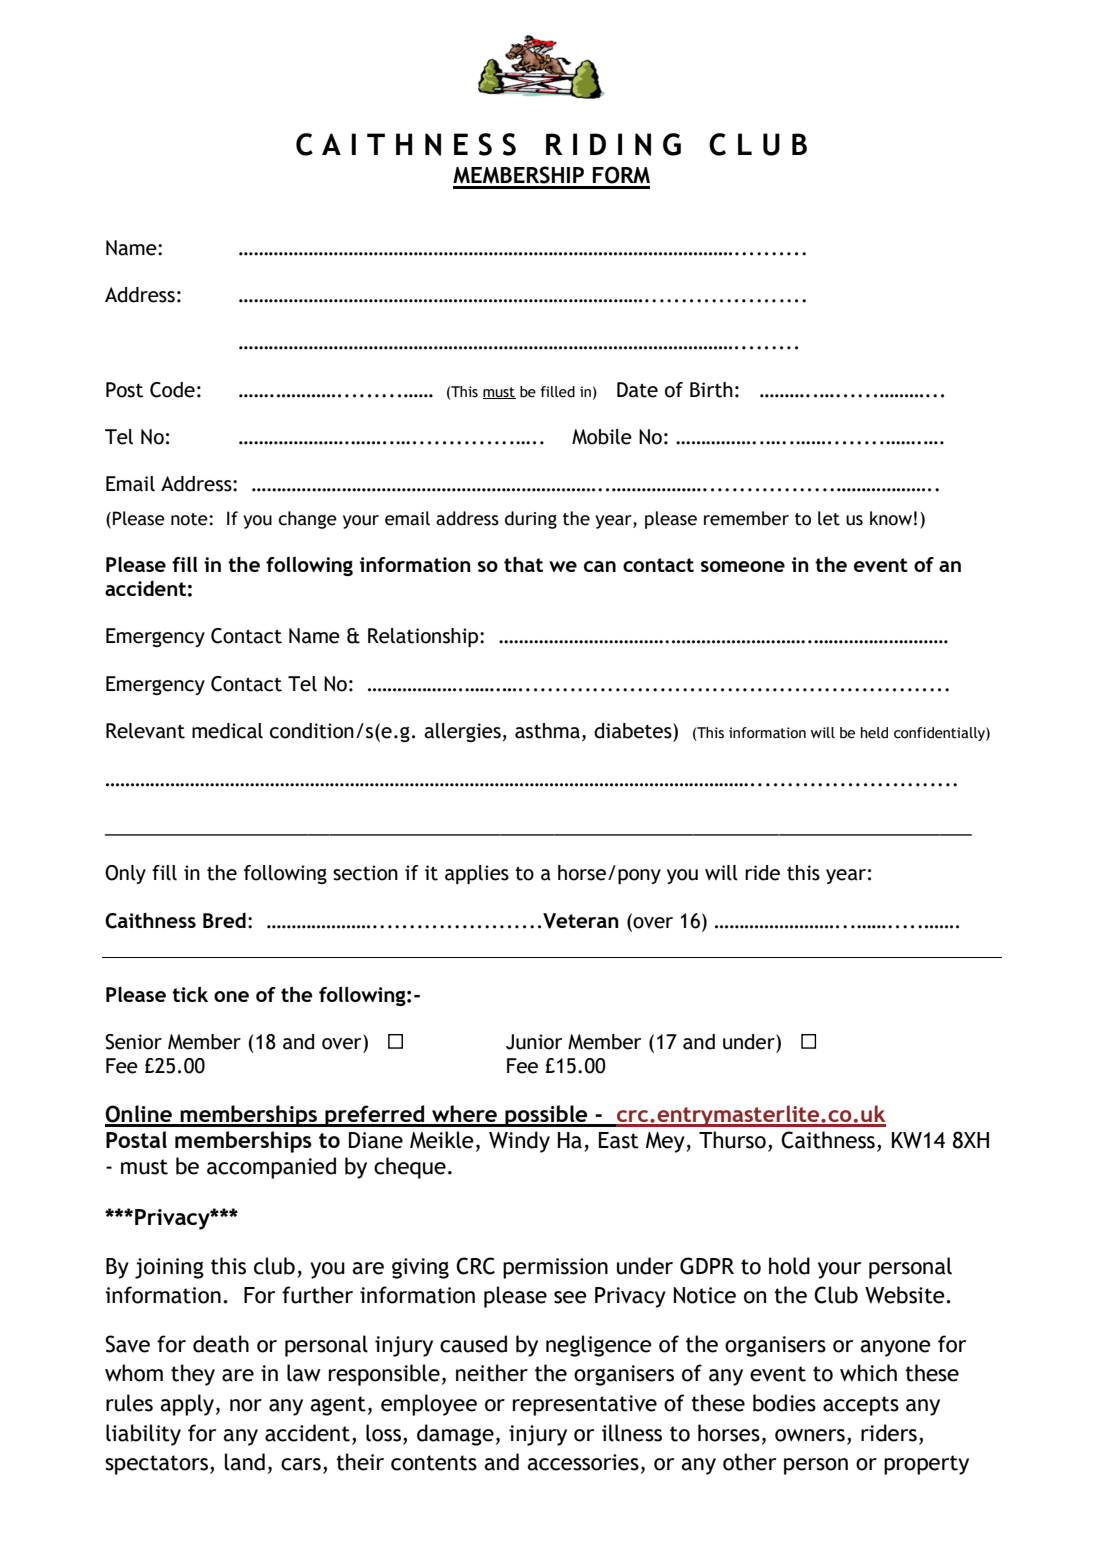 The height and width of the screenshot is (1562, 1104). Describe the element at coordinates (602, 437) in the screenshot. I see `Mobile` at that location.
